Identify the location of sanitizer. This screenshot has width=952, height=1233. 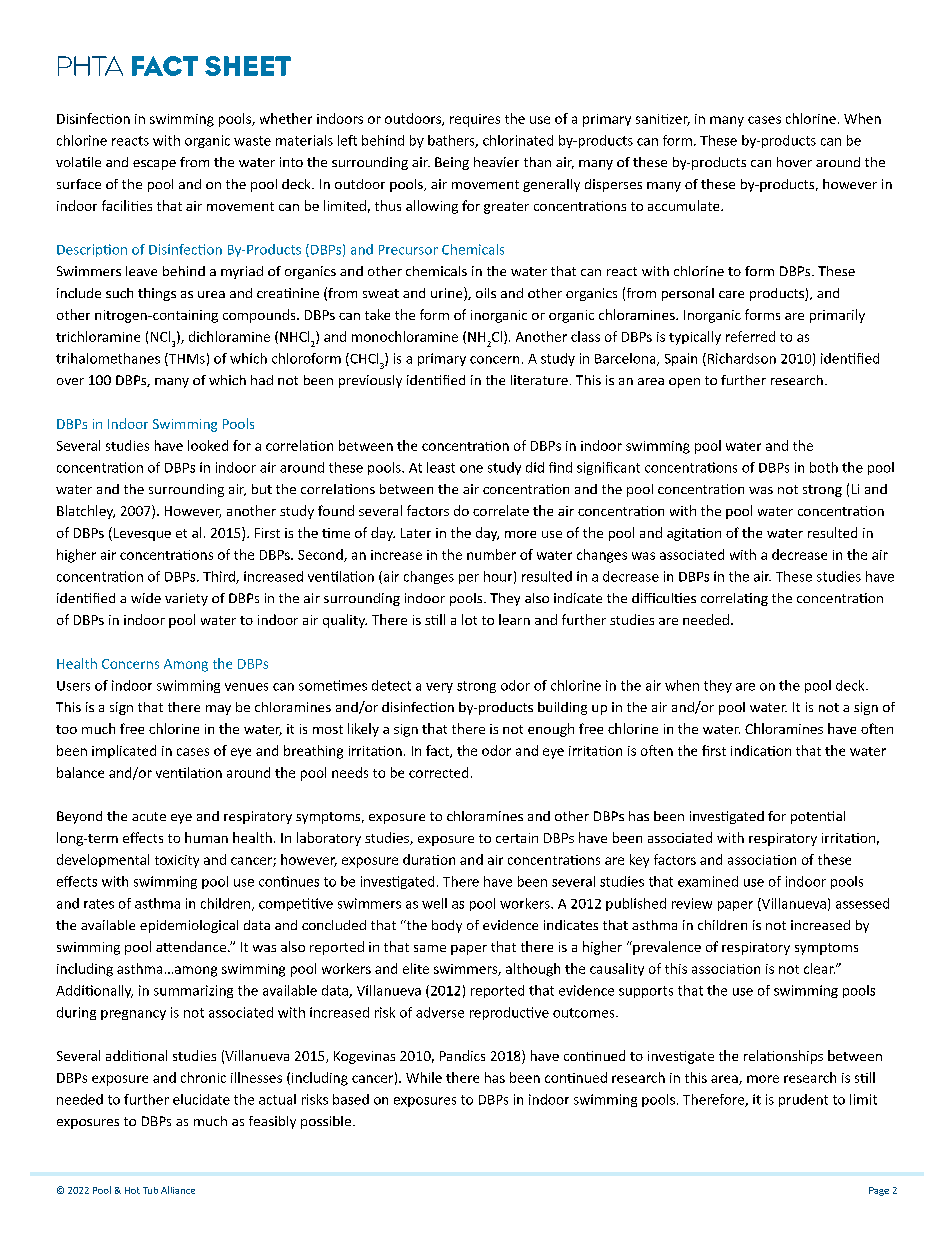
(663, 120).
